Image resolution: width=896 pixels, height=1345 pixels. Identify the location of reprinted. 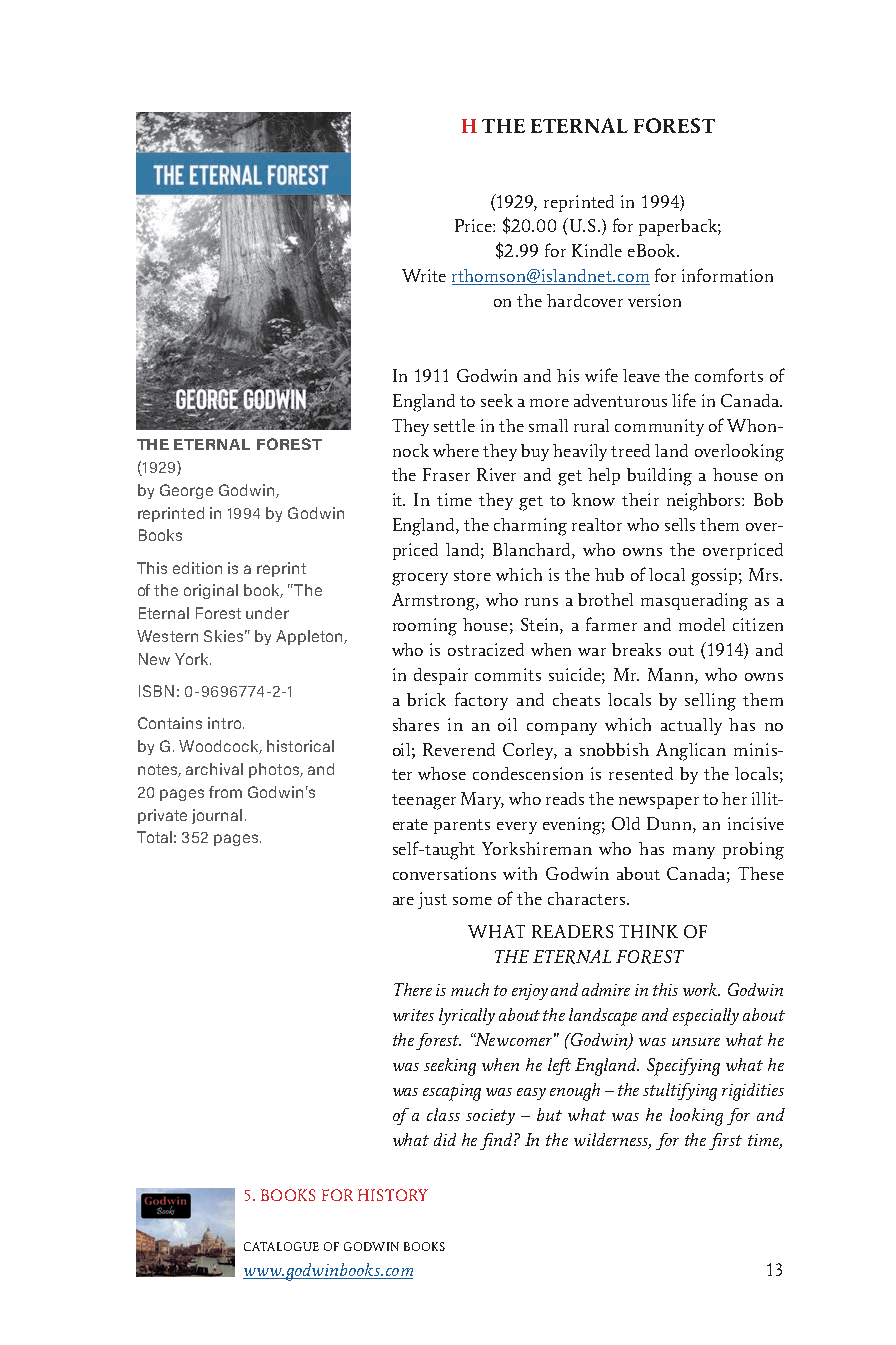
(579, 203).
